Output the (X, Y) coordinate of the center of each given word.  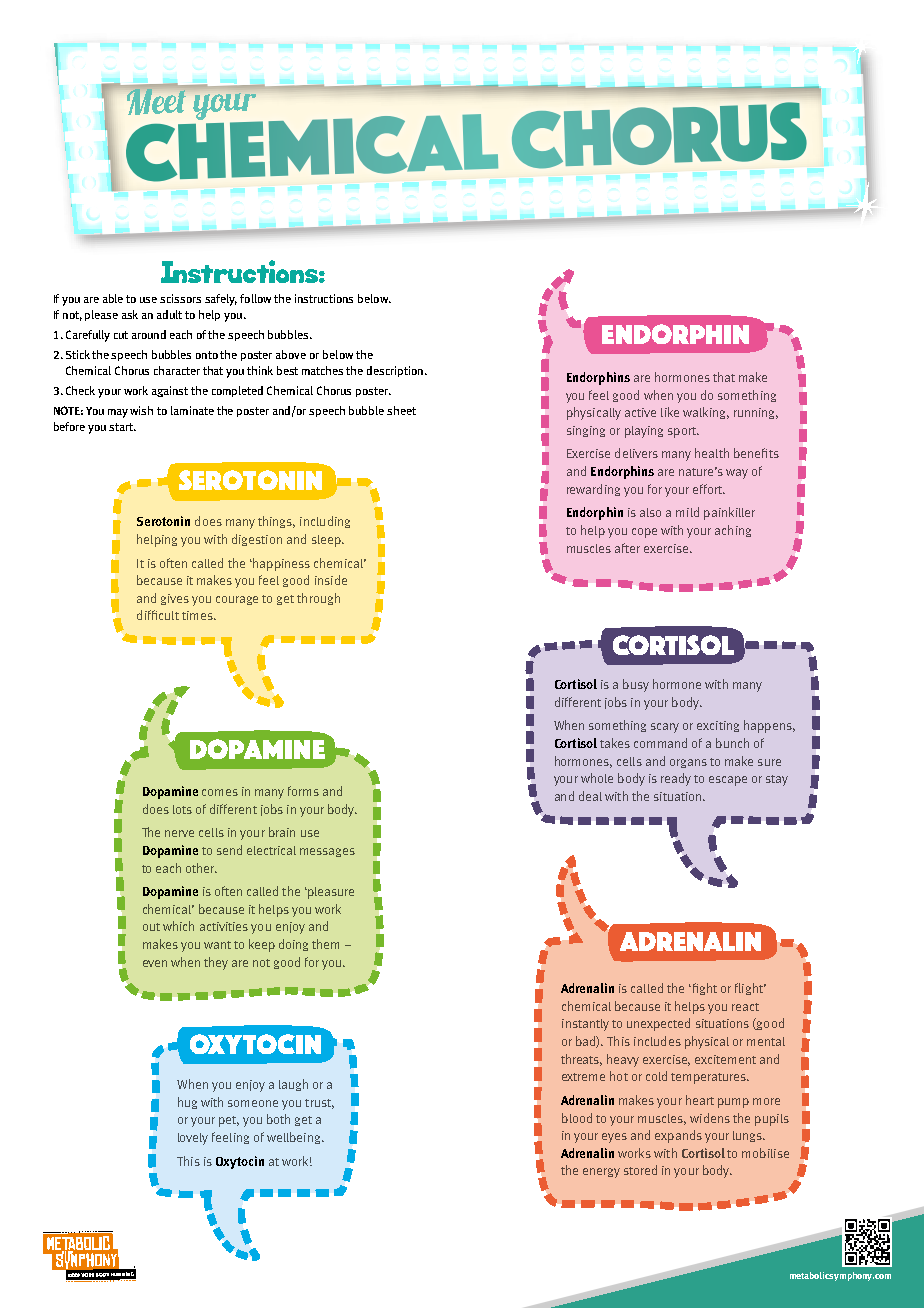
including (325, 522)
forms (303, 791)
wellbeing (295, 1138)
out (151, 927)
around (149, 334)
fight (703, 989)
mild (687, 512)
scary (665, 728)
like (670, 412)
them (325, 944)
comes (220, 792)
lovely (193, 1139)
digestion (257, 540)
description (396, 371)
